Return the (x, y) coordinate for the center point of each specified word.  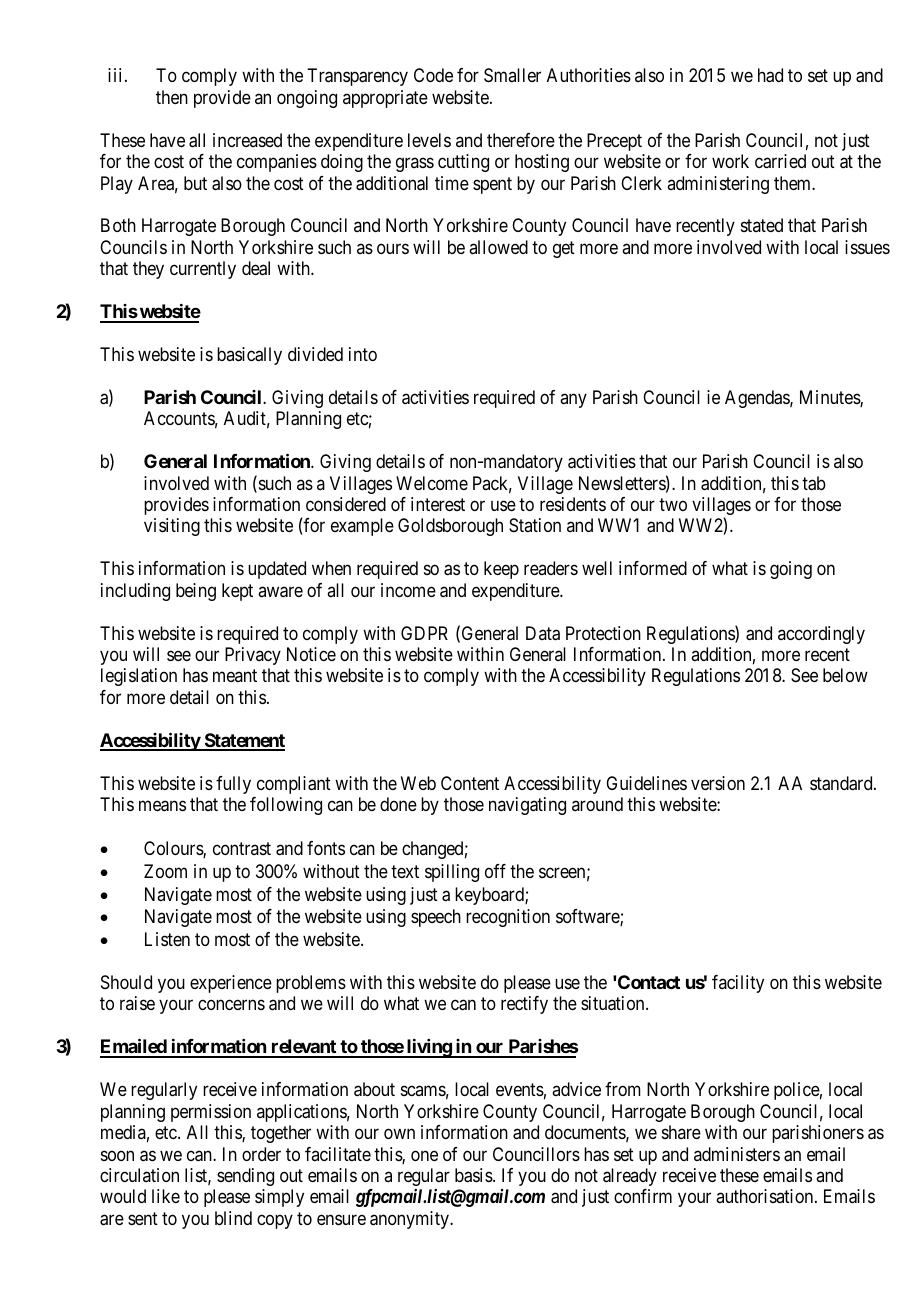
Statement (243, 741)
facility (738, 984)
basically (249, 356)
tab (814, 483)
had (770, 75)
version (718, 783)
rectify (524, 1005)
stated (762, 225)
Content (470, 783)
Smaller (512, 75)
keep (501, 570)
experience (231, 984)
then (172, 97)
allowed (498, 247)
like (166, 1196)
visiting (172, 527)
